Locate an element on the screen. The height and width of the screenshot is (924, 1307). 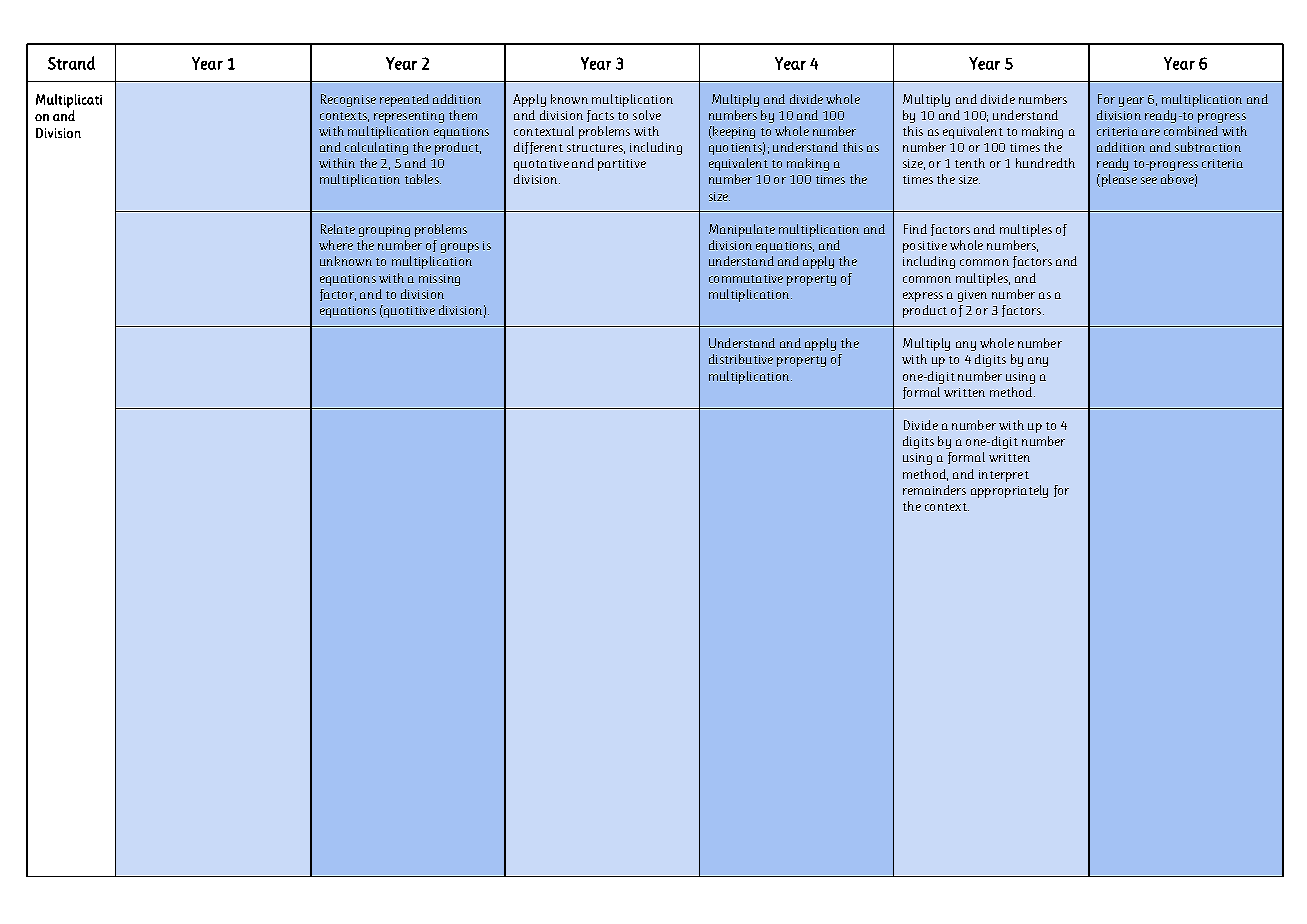
interpret is located at coordinates (1004, 476).
